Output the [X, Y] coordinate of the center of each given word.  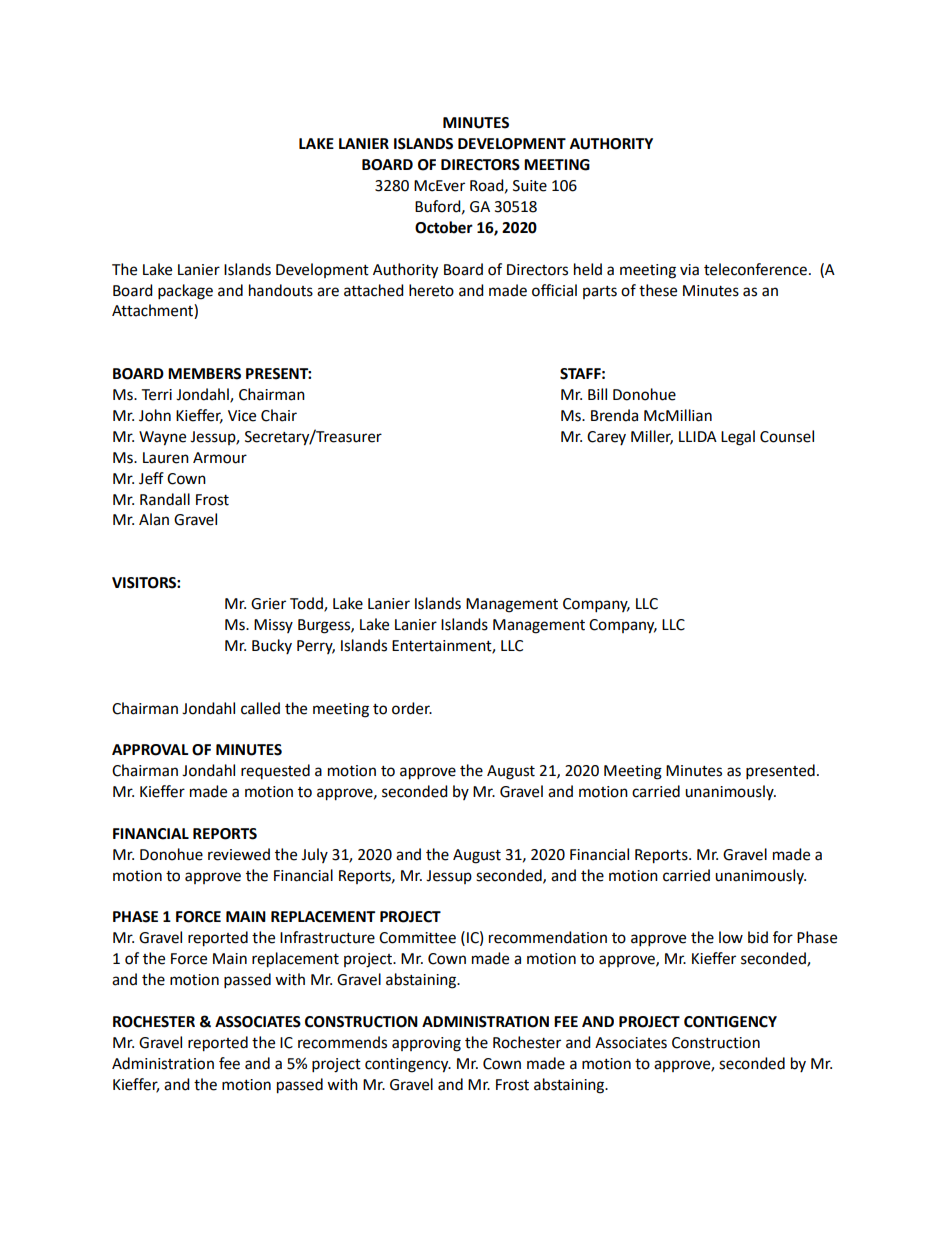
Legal [738, 438]
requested [275, 771]
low [731, 937]
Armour [220, 458]
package [185, 292]
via [689, 270]
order [412, 708]
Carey [606, 438]
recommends [342, 1042]
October [444, 227]
